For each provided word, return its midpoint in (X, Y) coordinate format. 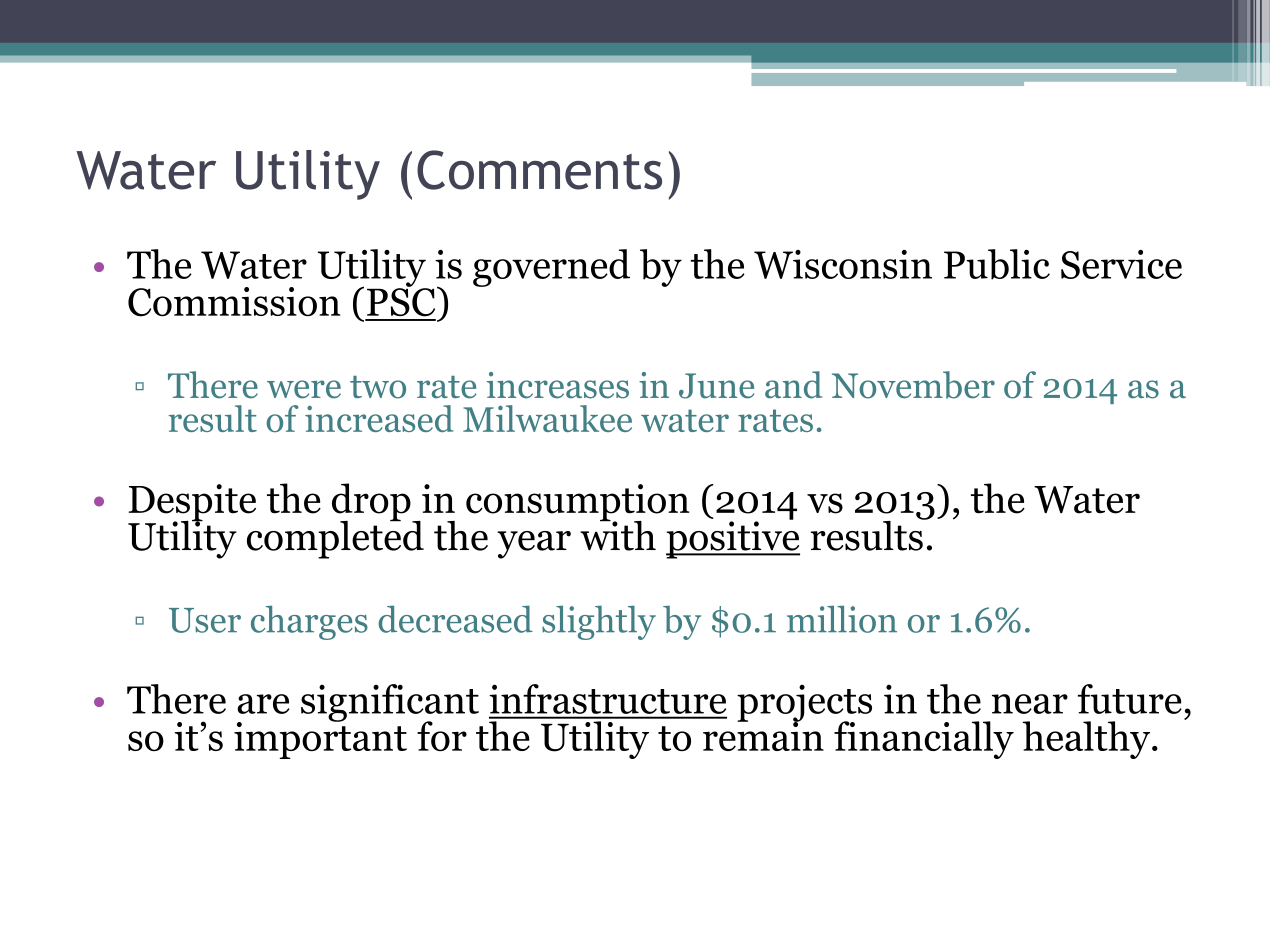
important (320, 739)
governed (551, 268)
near (1030, 704)
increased (379, 418)
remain (763, 735)
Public (997, 264)
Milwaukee (547, 418)
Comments (539, 170)
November (913, 385)
